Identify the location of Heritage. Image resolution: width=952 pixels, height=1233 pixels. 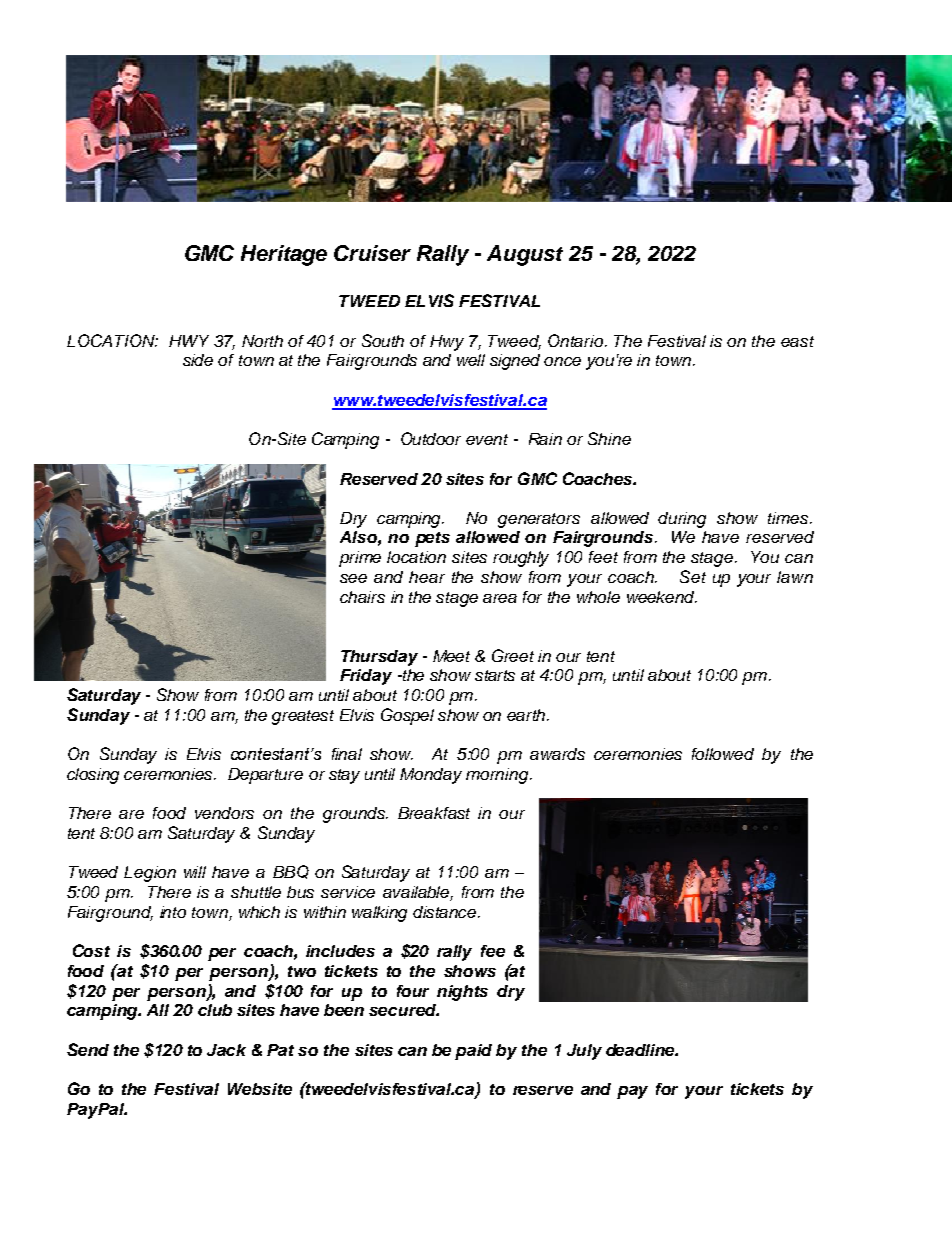
(284, 255).
